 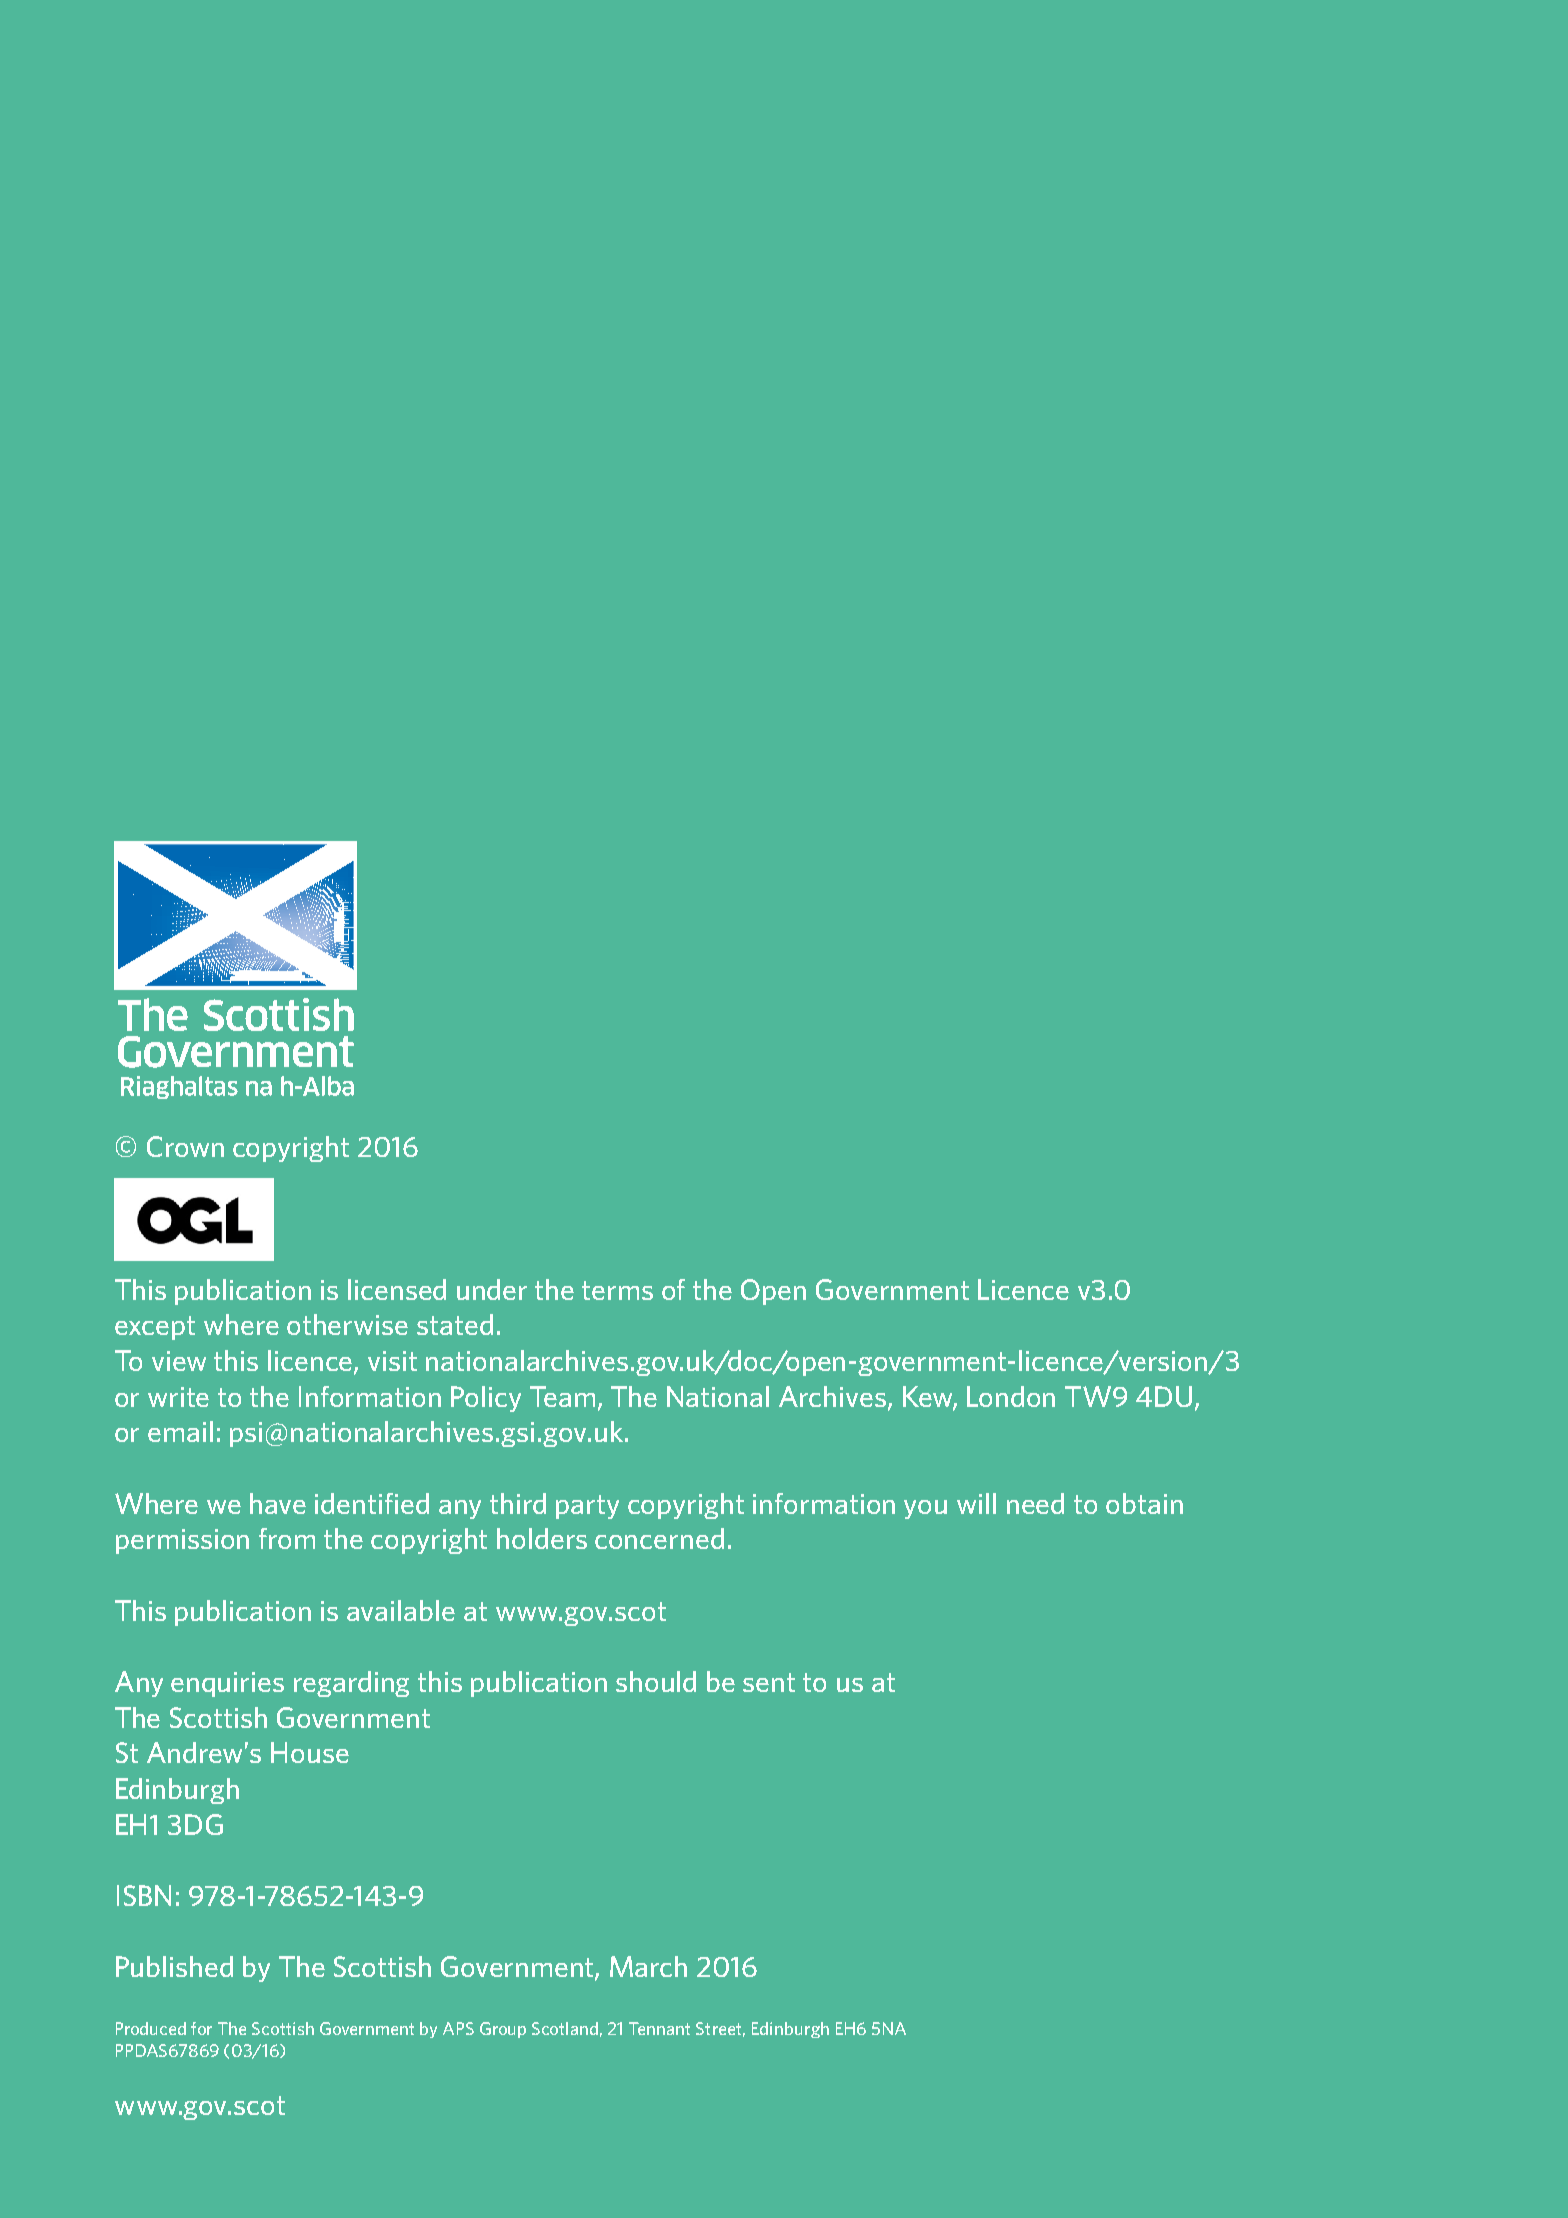 I want to click on should, so click(x=656, y=1681).
